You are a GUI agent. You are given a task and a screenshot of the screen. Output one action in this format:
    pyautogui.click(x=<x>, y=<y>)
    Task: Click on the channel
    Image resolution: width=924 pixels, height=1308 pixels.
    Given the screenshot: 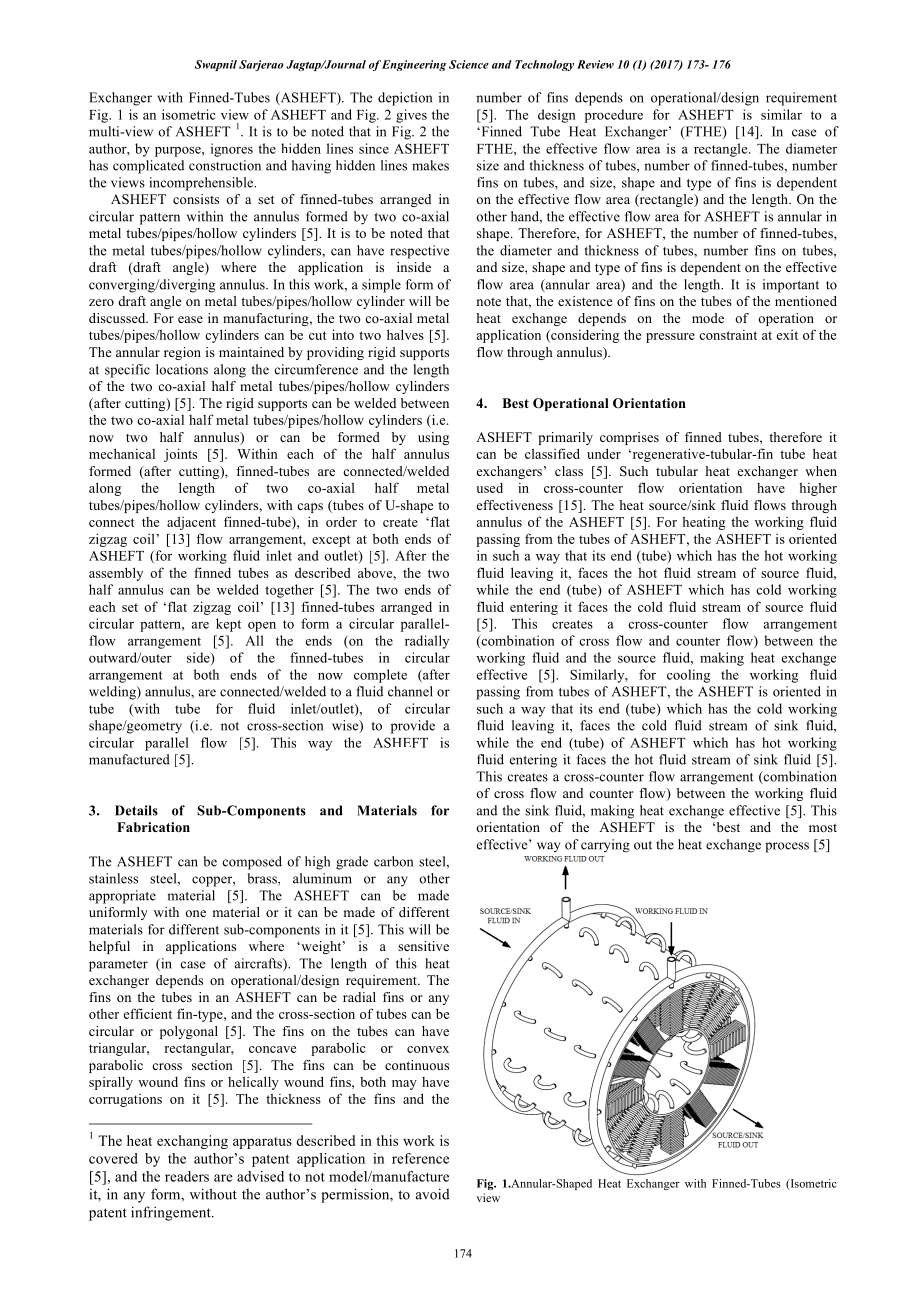 What is the action you would take?
    pyautogui.click(x=410, y=691)
